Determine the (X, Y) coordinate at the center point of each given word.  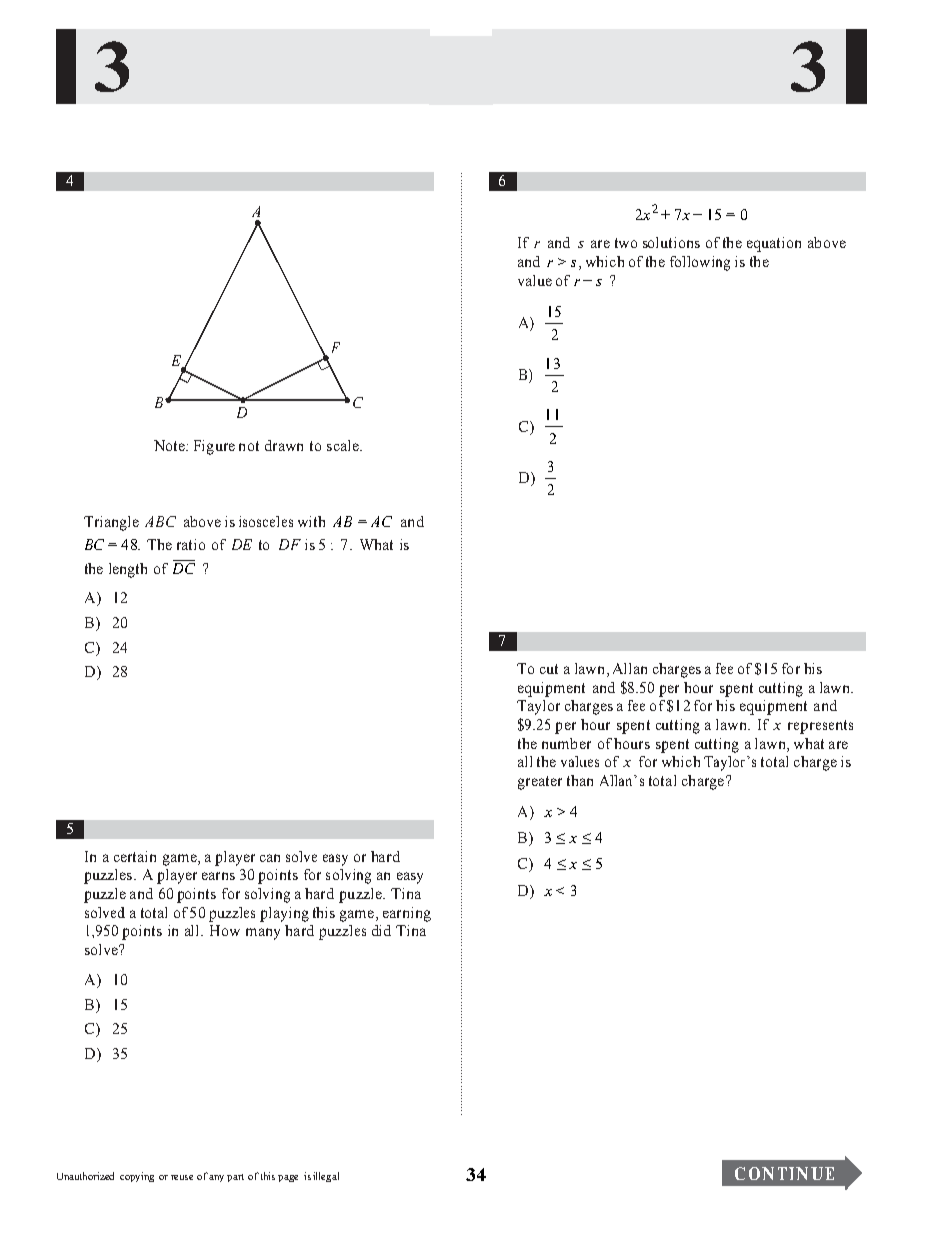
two (626, 243)
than (580, 780)
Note (170, 445)
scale (344, 445)
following (700, 263)
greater (540, 783)
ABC (160, 521)
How (225, 930)
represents (820, 727)
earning (407, 914)
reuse (182, 1177)
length (128, 570)
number (566, 743)
